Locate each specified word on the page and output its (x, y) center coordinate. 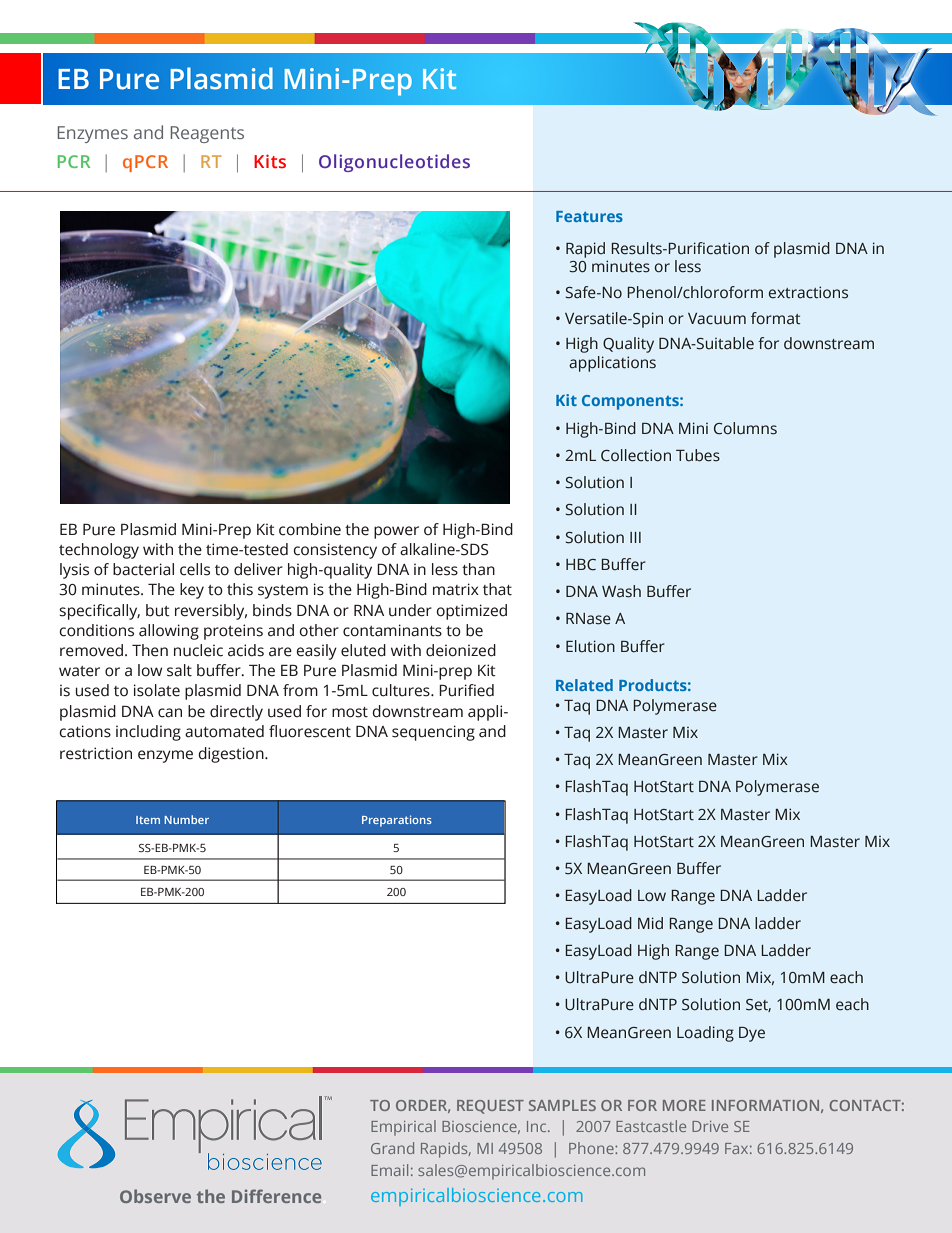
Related (584, 685)
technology (99, 551)
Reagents (207, 134)
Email (389, 1170)
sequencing (433, 733)
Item (148, 820)
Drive (710, 1126)
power (396, 532)
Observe (155, 1196)
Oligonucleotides (394, 163)
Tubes (698, 455)
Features (589, 216)
